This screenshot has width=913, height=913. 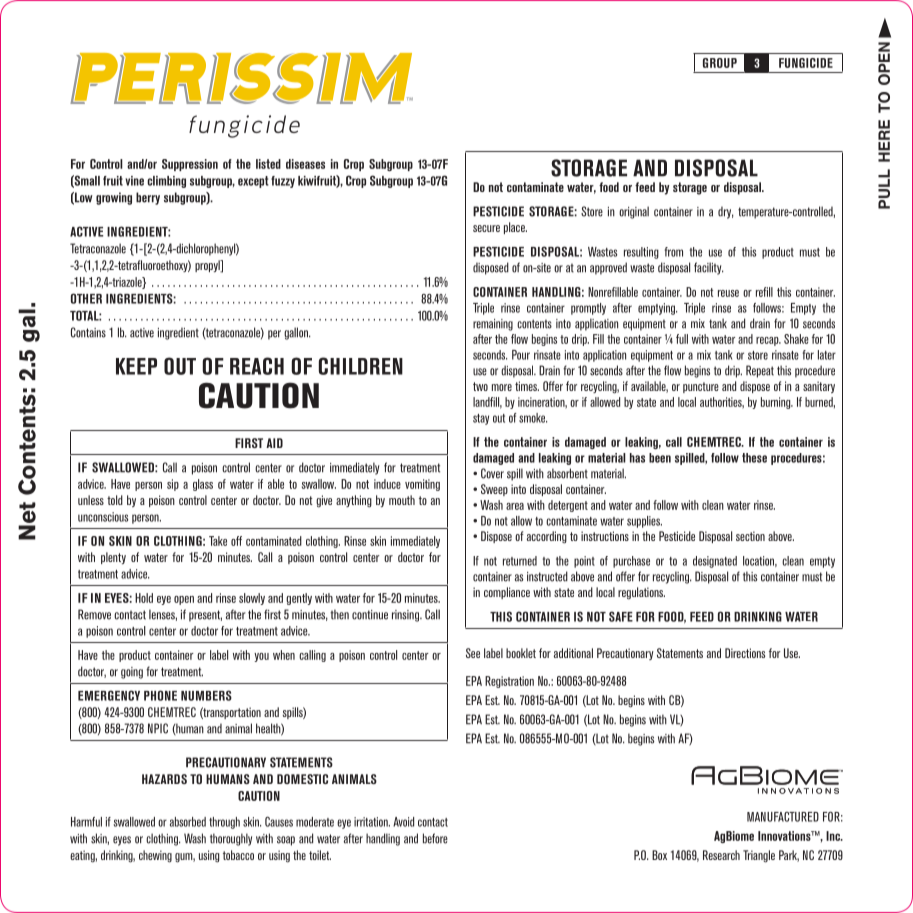 What do you see at coordinates (144, 598) in the screenshot?
I see `Hold` at bounding box center [144, 598].
